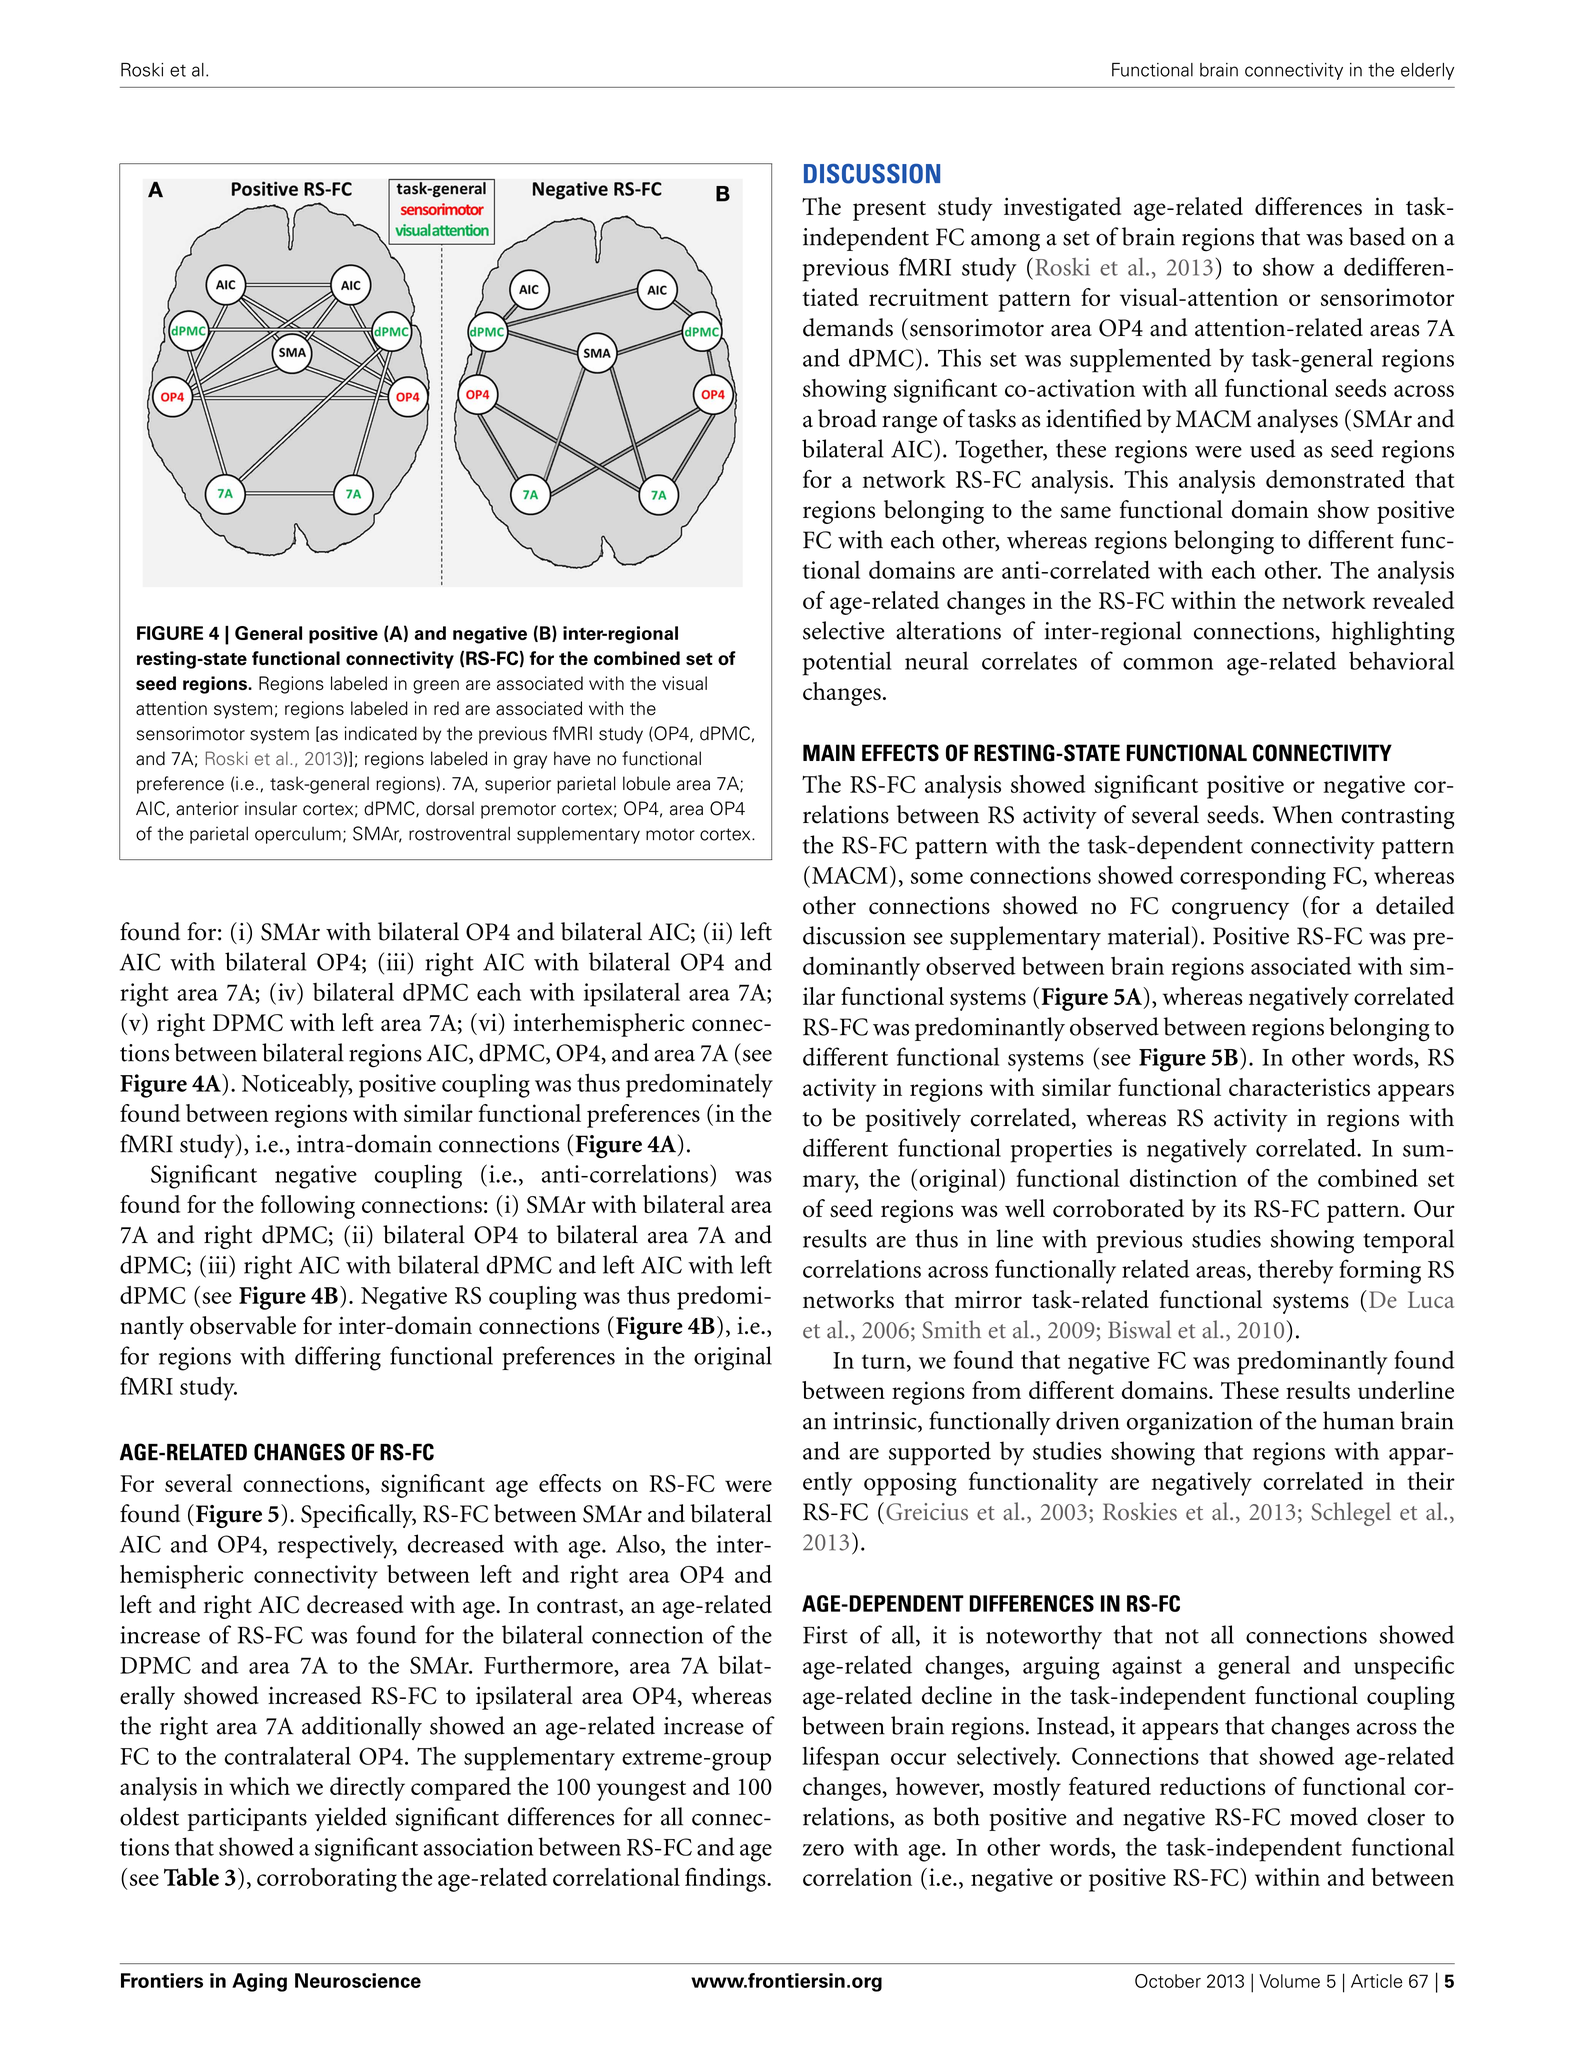  I want to click on corroborating, so click(327, 1880).
